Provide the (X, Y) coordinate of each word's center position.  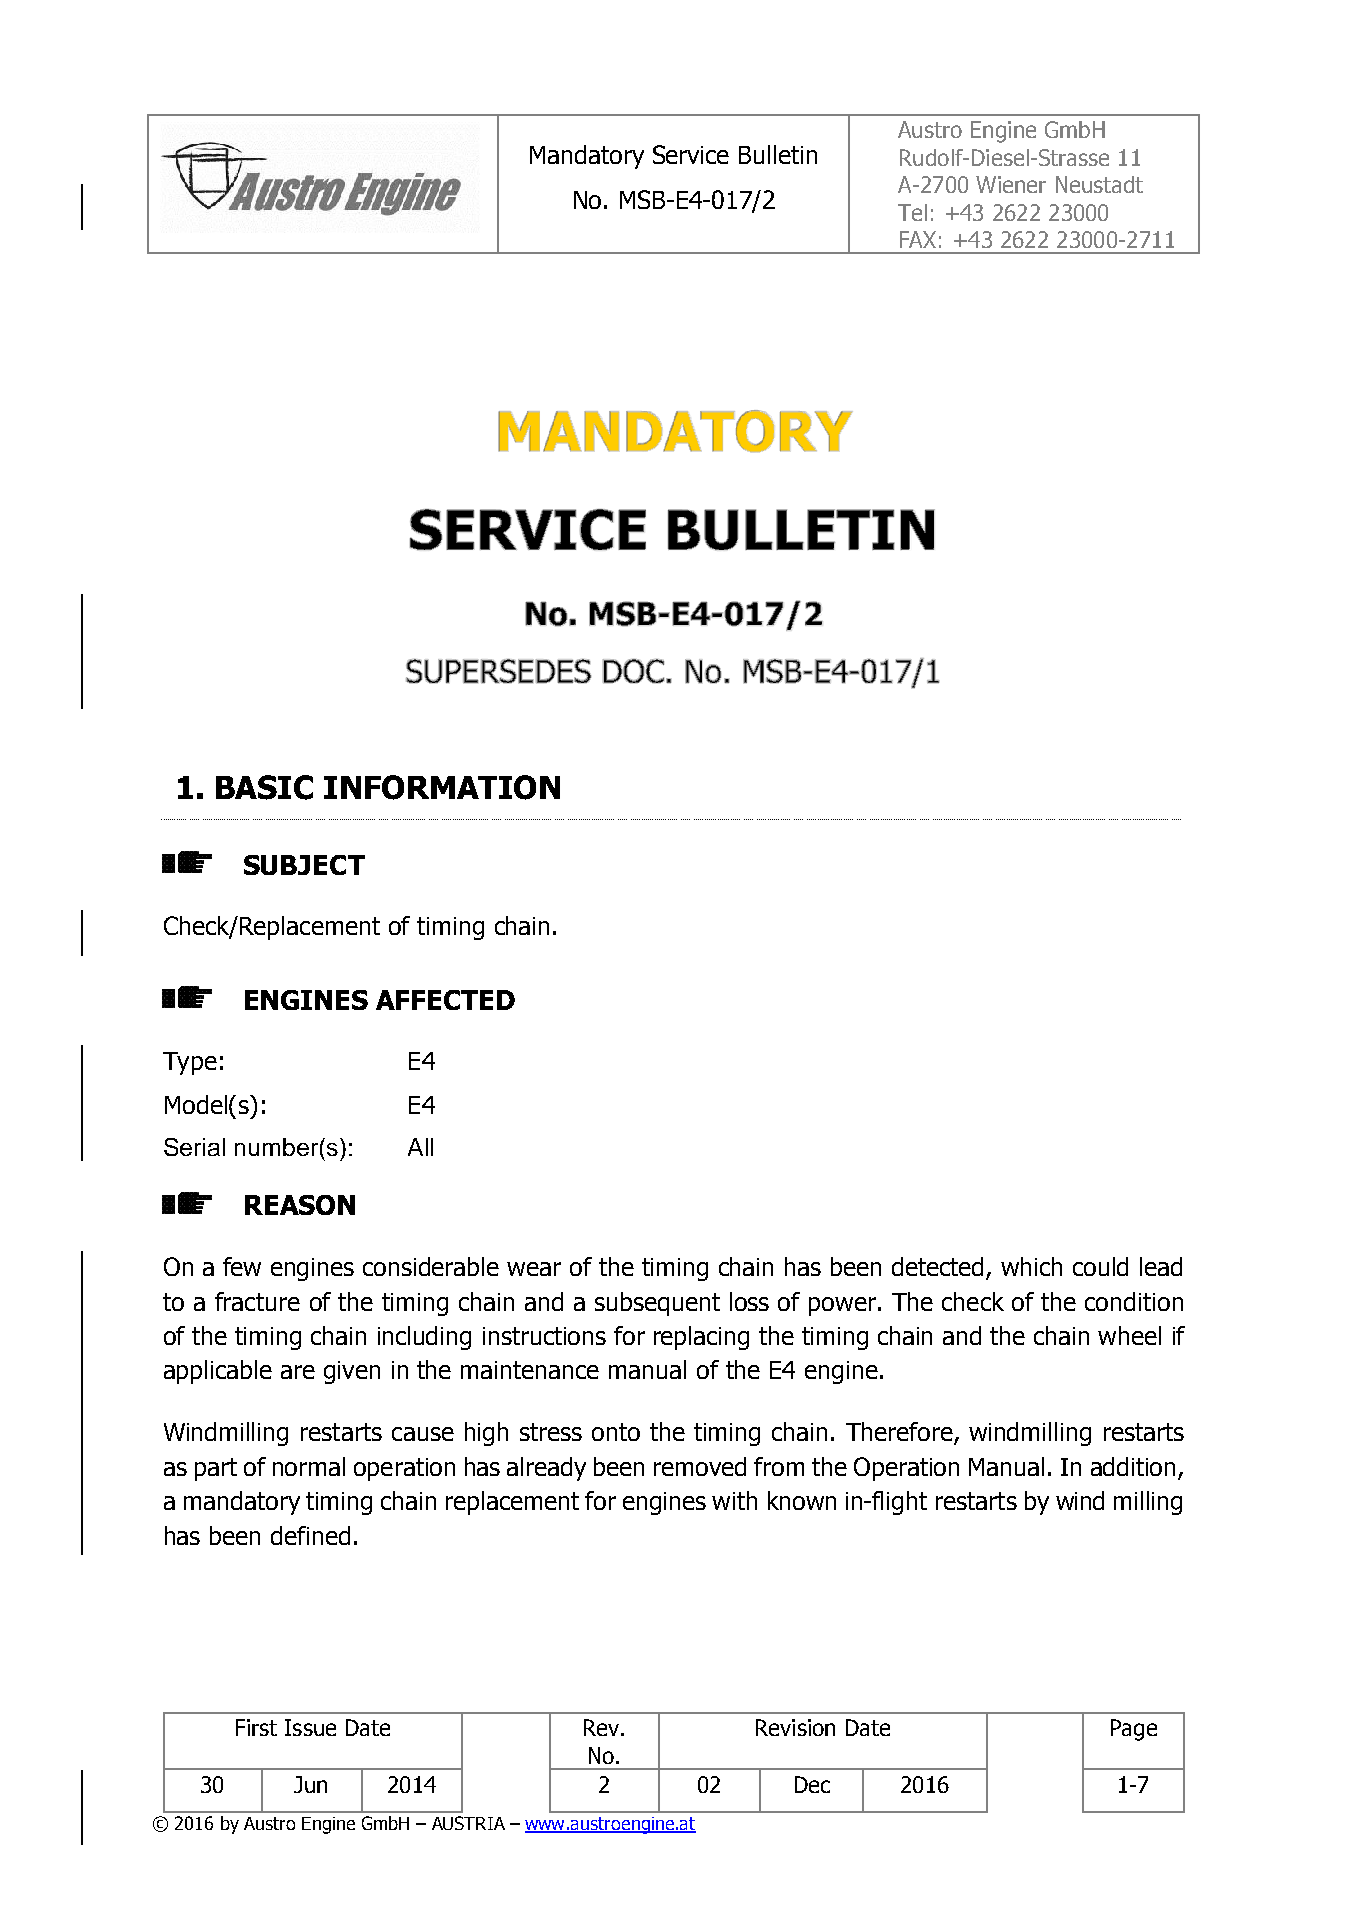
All (420, 1147)
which (1031, 1266)
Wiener (1011, 184)
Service (691, 154)
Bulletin (778, 154)
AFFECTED (445, 1000)
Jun (310, 1784)
